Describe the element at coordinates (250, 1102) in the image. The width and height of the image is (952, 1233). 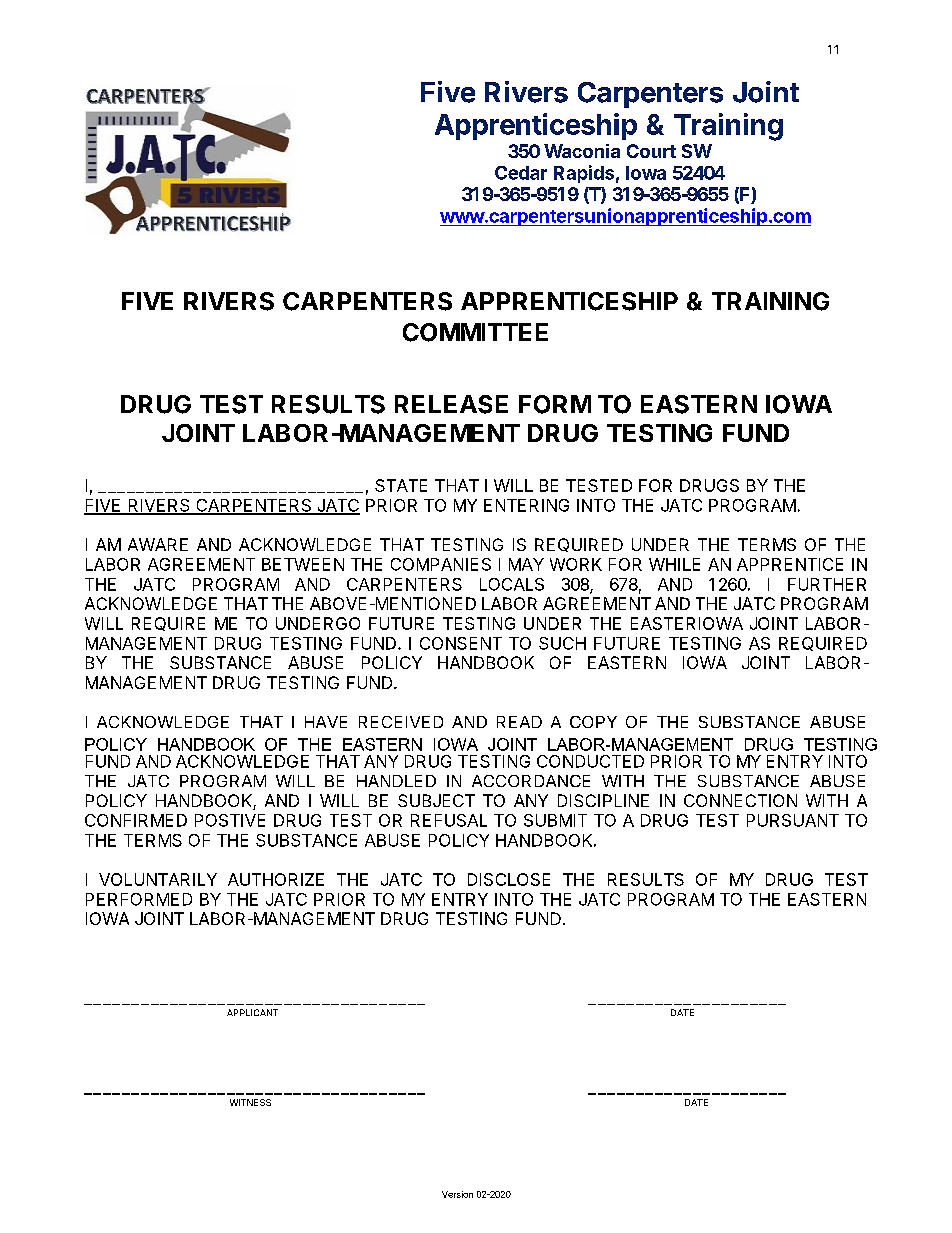
I see `WITNESS` at that location.
